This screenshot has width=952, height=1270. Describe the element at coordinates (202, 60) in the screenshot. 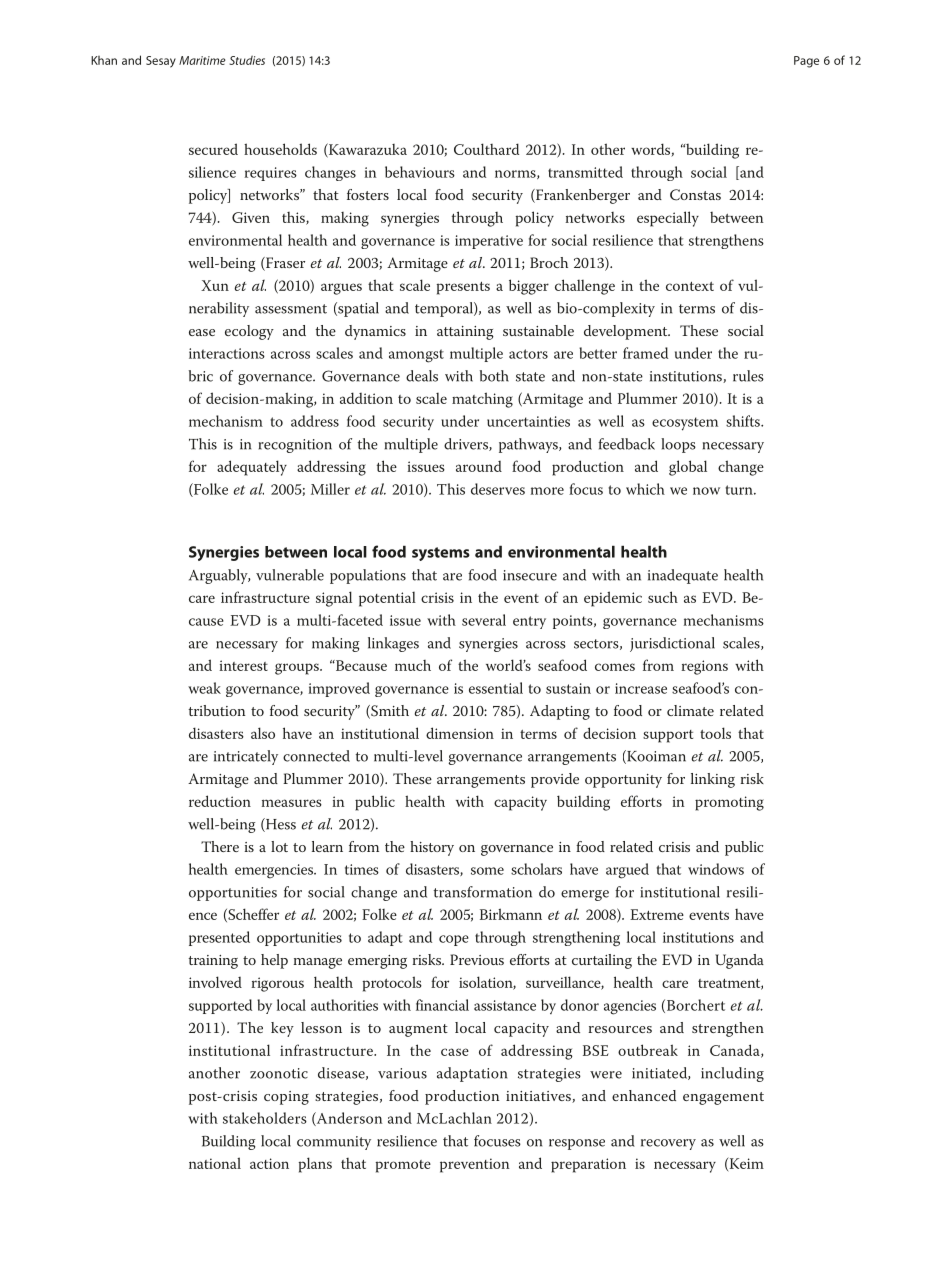

I see `Maritime` at that location.
